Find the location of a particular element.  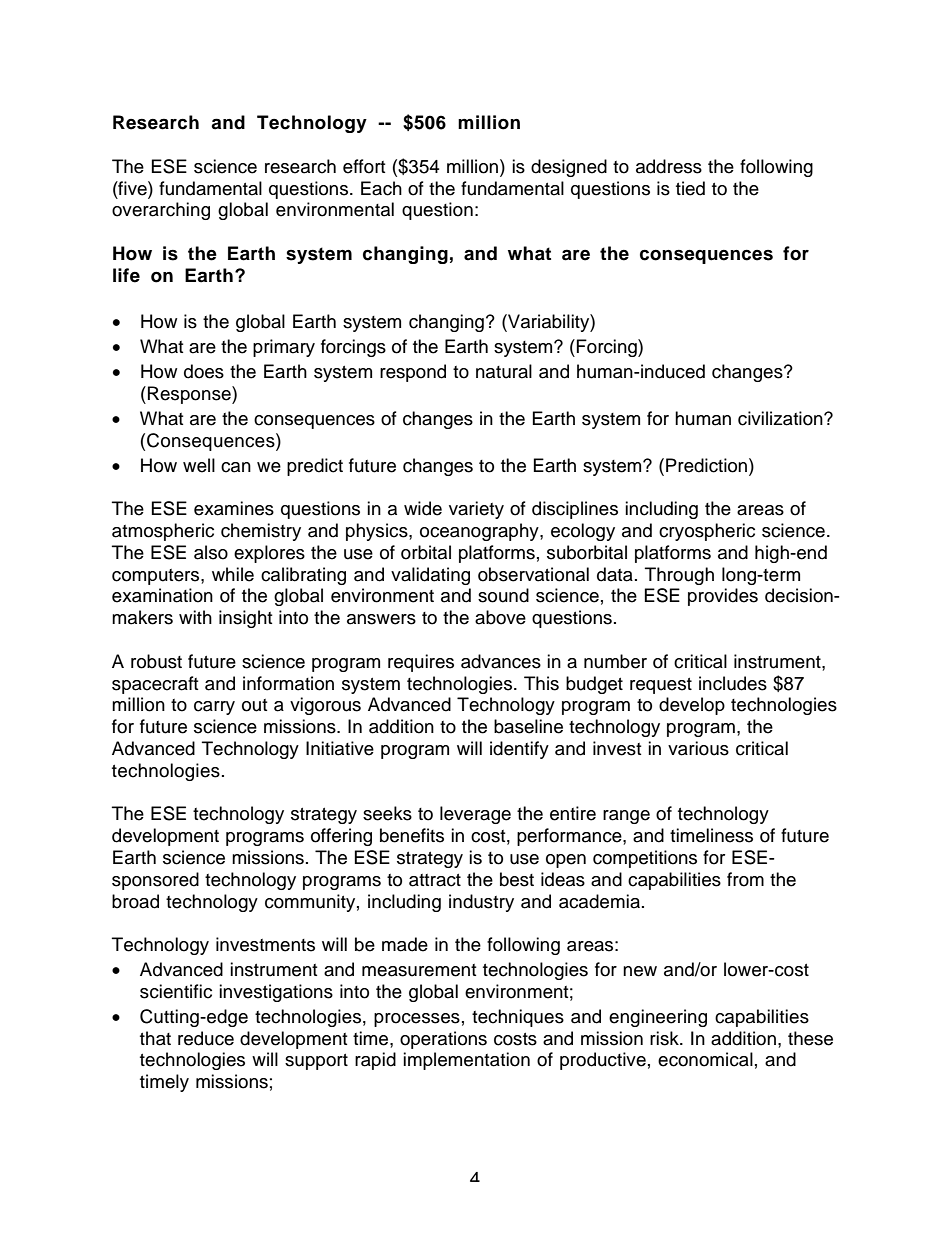

tied is located at coordinates (690, 188).
